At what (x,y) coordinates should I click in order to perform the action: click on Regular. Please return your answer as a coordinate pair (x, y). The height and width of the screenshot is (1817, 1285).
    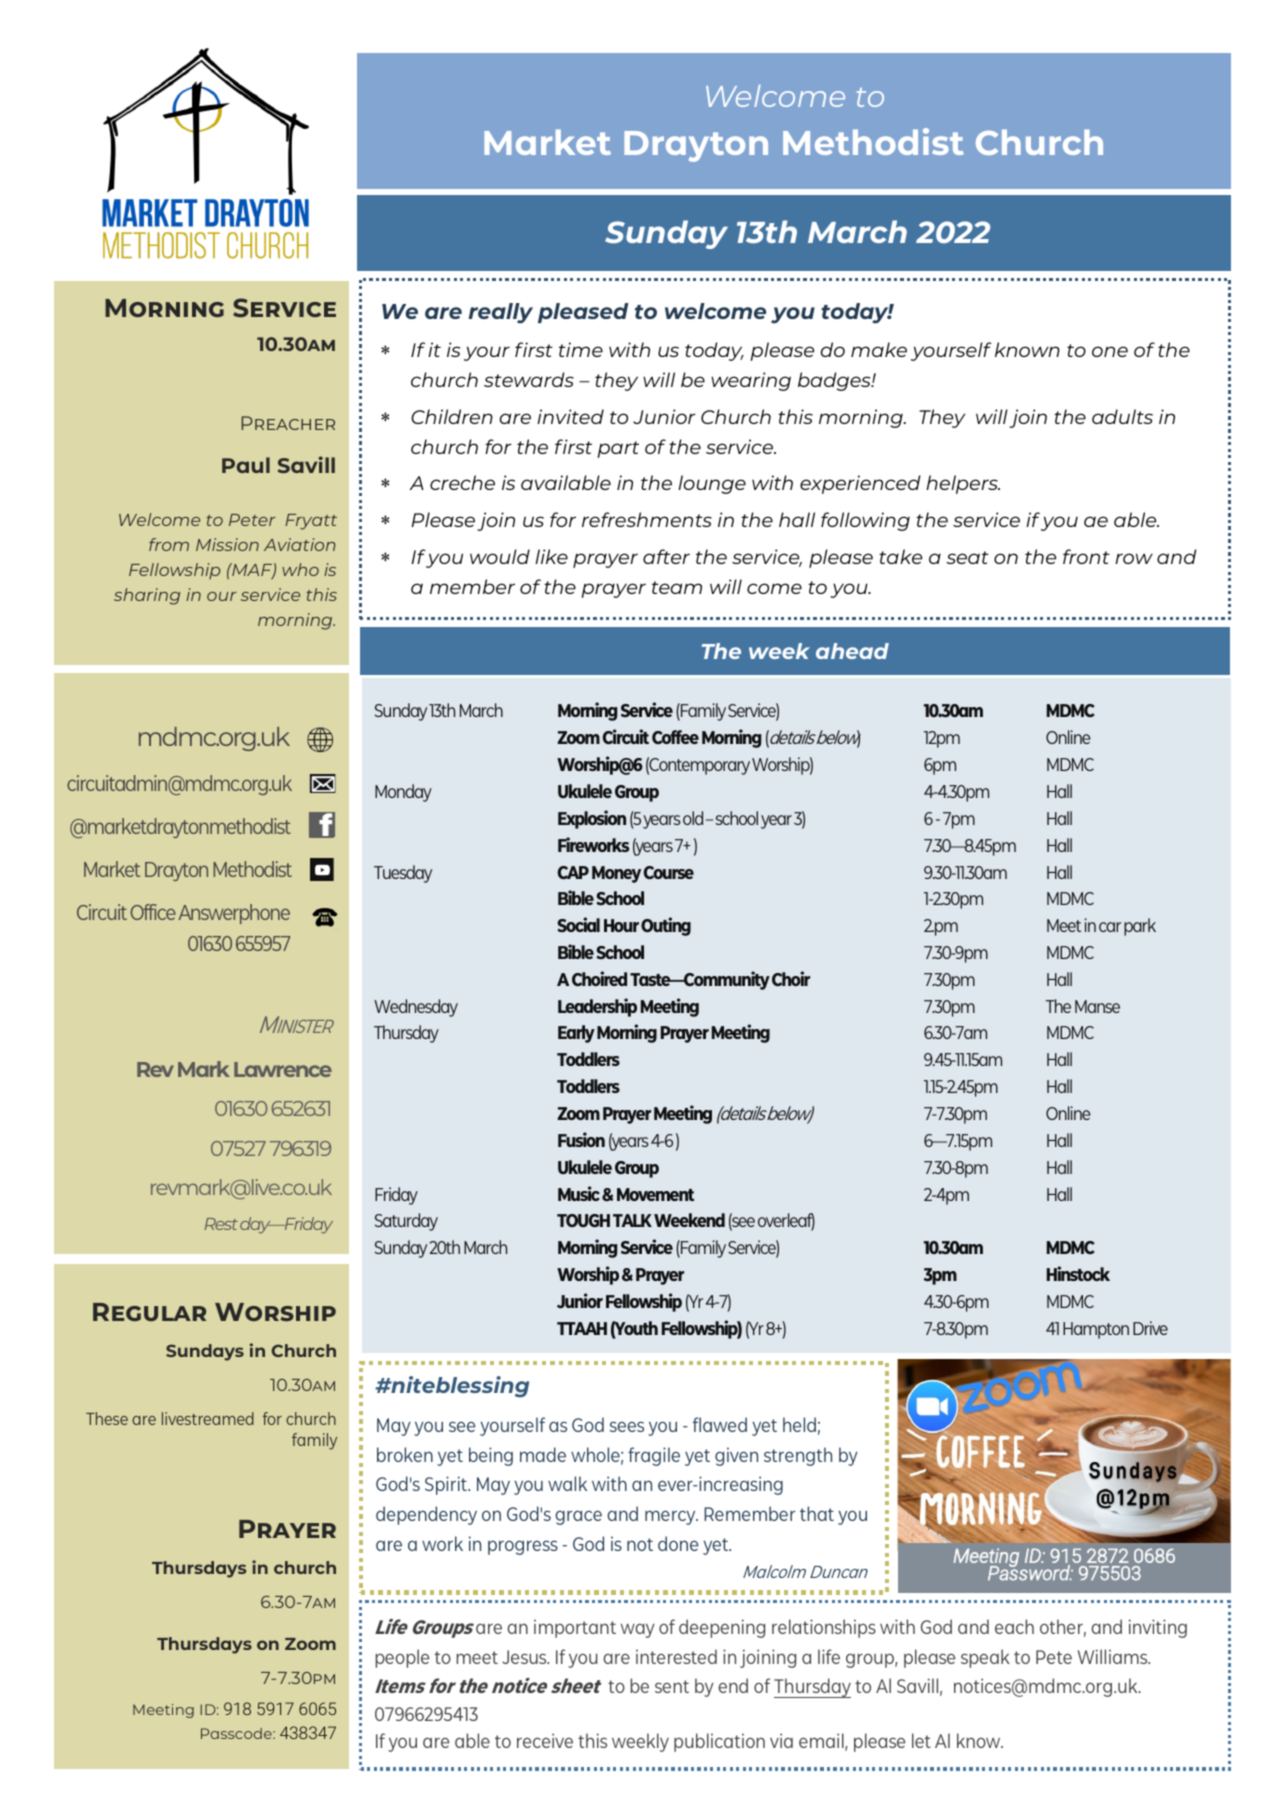
    Looking at the image, I should click on (149, 1312).
